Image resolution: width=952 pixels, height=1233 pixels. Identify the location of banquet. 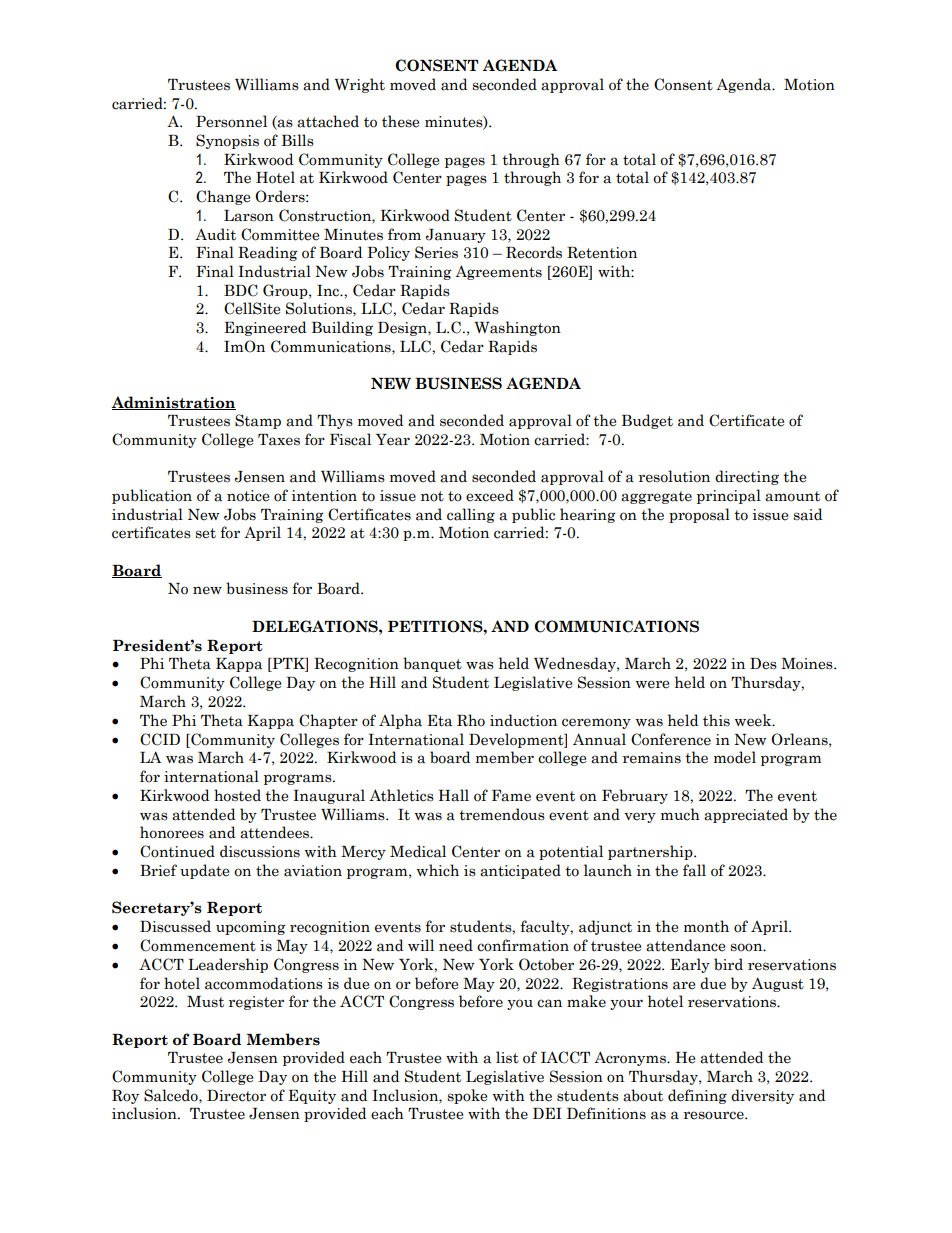
(432, 664).
